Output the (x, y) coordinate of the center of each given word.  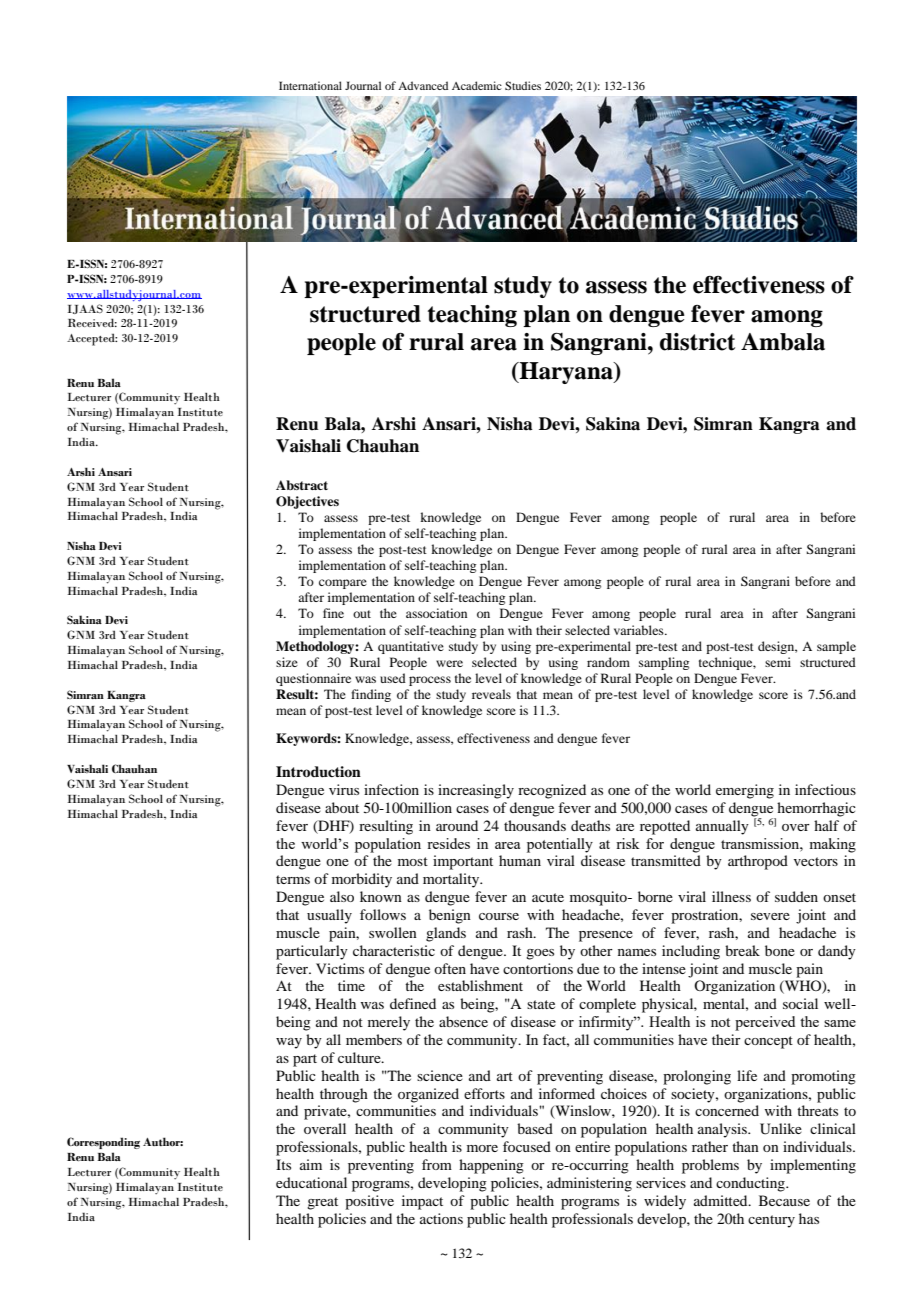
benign (450, 916)
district (697, 342)
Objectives (307, 502)
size (287, 662)
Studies (523, 85)
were (449, 663)
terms (293, 879)
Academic (477, 85)
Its (283, 1164)
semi (778, 662)
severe (770, 916)
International (310, 85)
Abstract (302, 485)
